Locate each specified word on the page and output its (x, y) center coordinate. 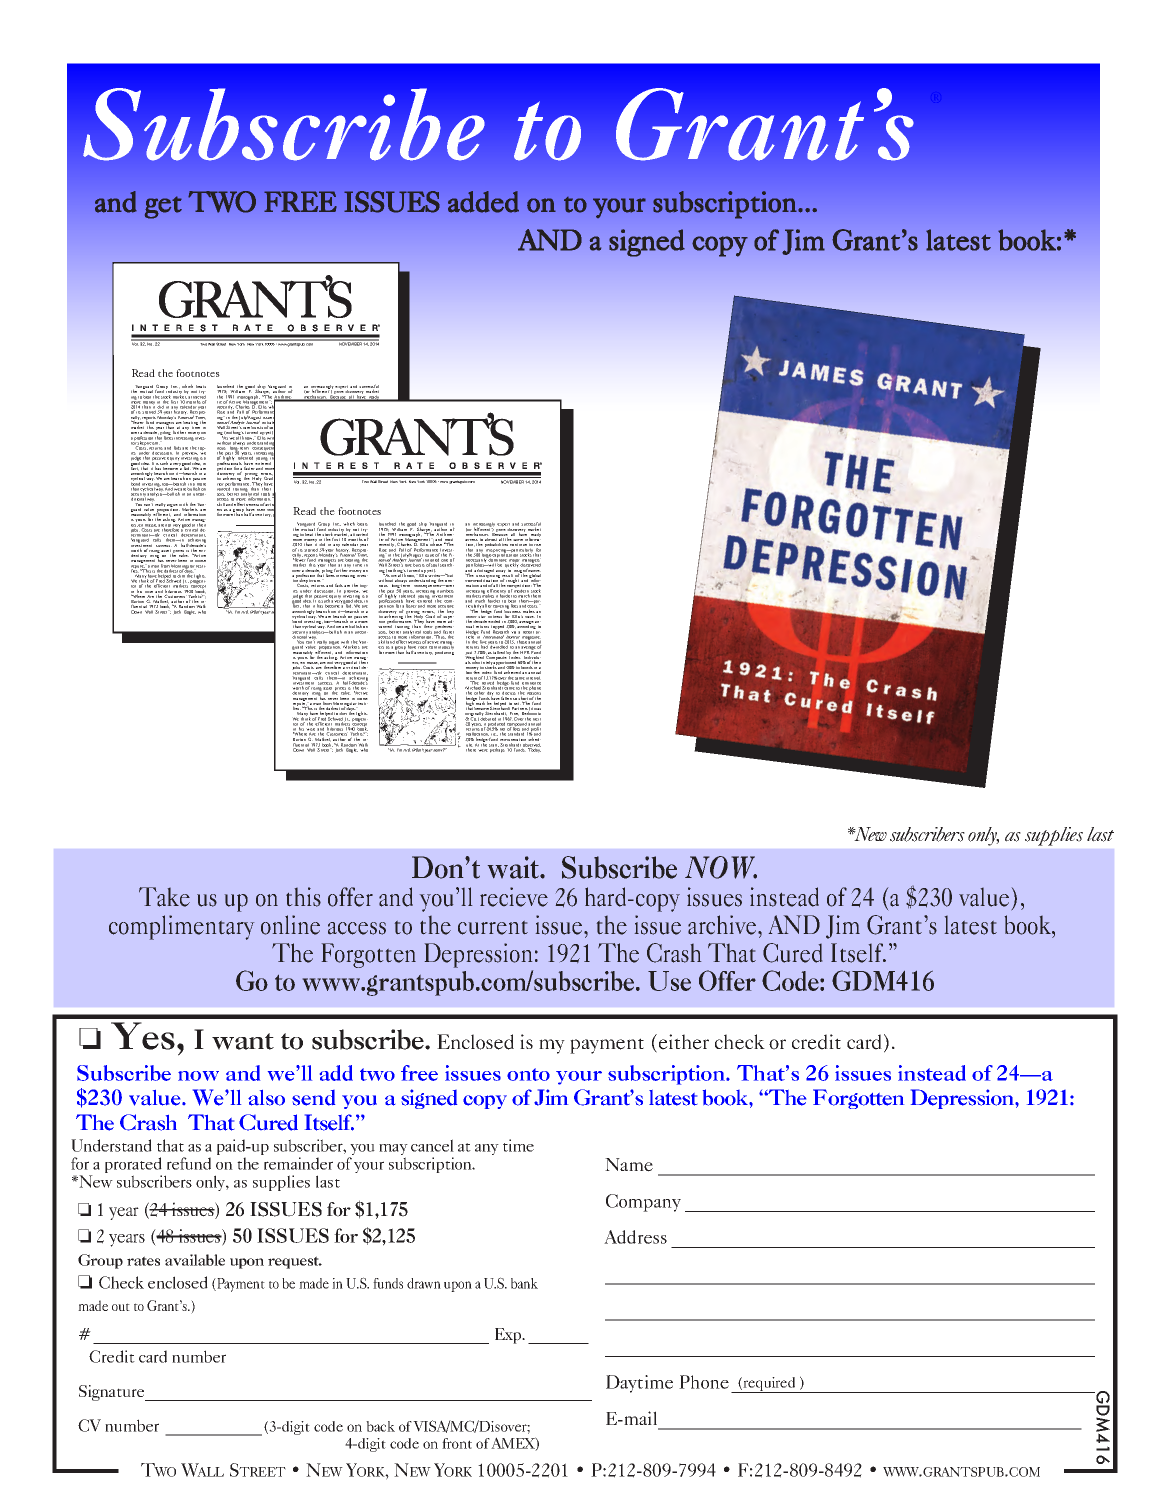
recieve (514, 897)
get (163, 207)
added (483, 202)
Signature (113, 1393)
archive (723, 925)
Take (164, 897)
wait (515, 867)
